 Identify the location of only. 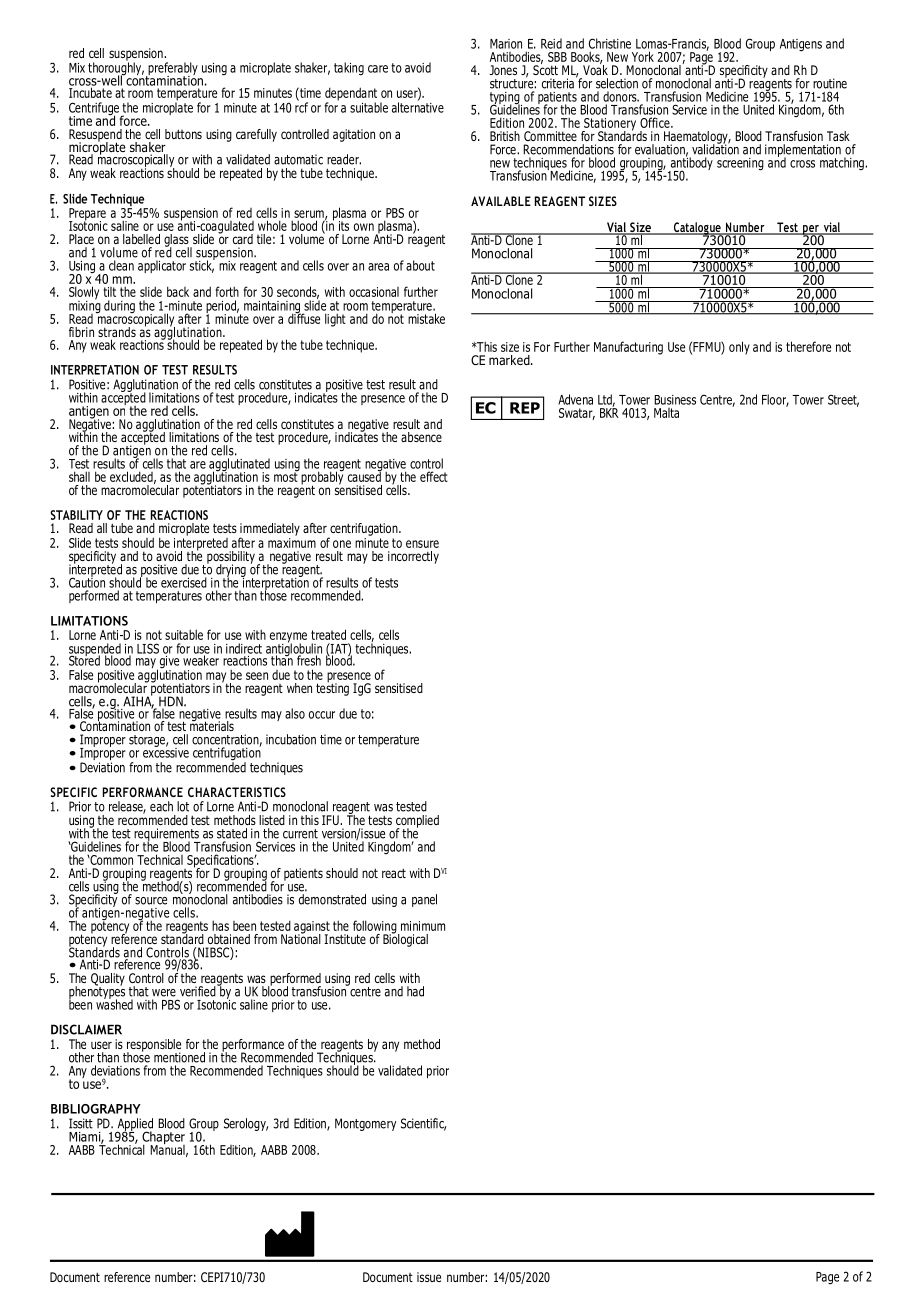
(739, 348).
